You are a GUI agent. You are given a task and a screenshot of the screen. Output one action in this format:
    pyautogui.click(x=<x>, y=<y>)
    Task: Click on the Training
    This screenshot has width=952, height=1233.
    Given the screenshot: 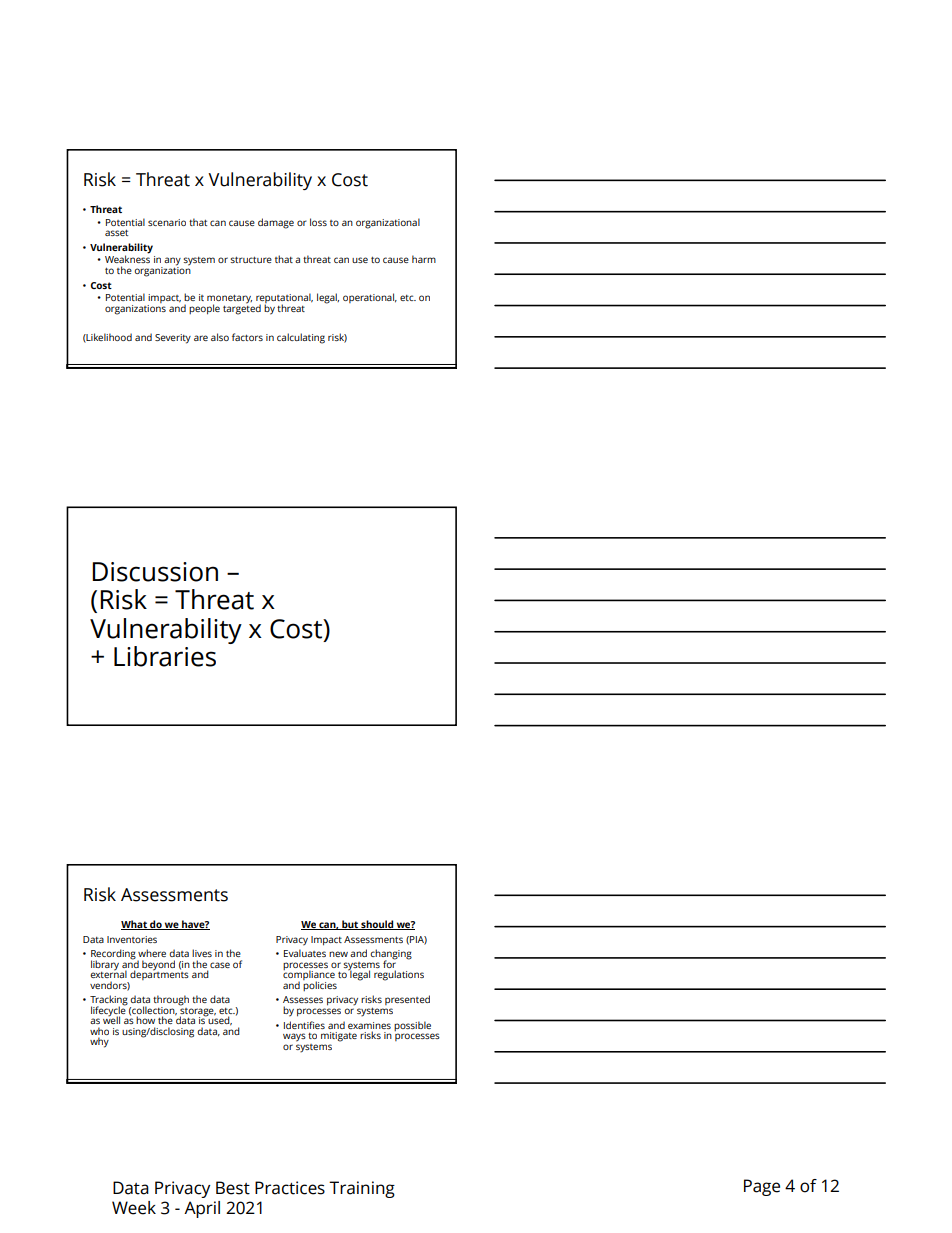 What is the action you would take?
    pyautogui.click(x=362, y=1189)
